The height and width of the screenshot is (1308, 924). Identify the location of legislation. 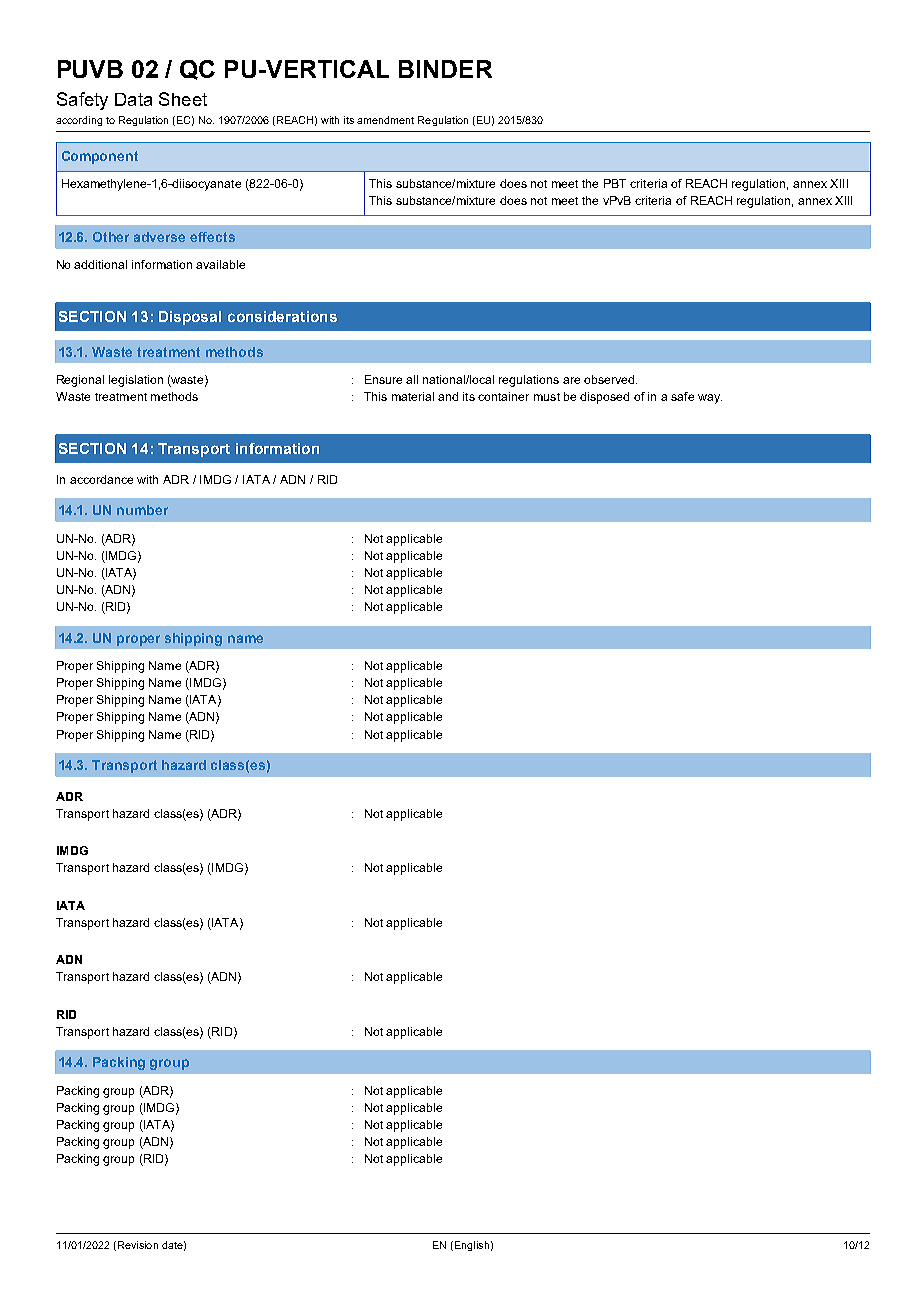
(136, 381).
